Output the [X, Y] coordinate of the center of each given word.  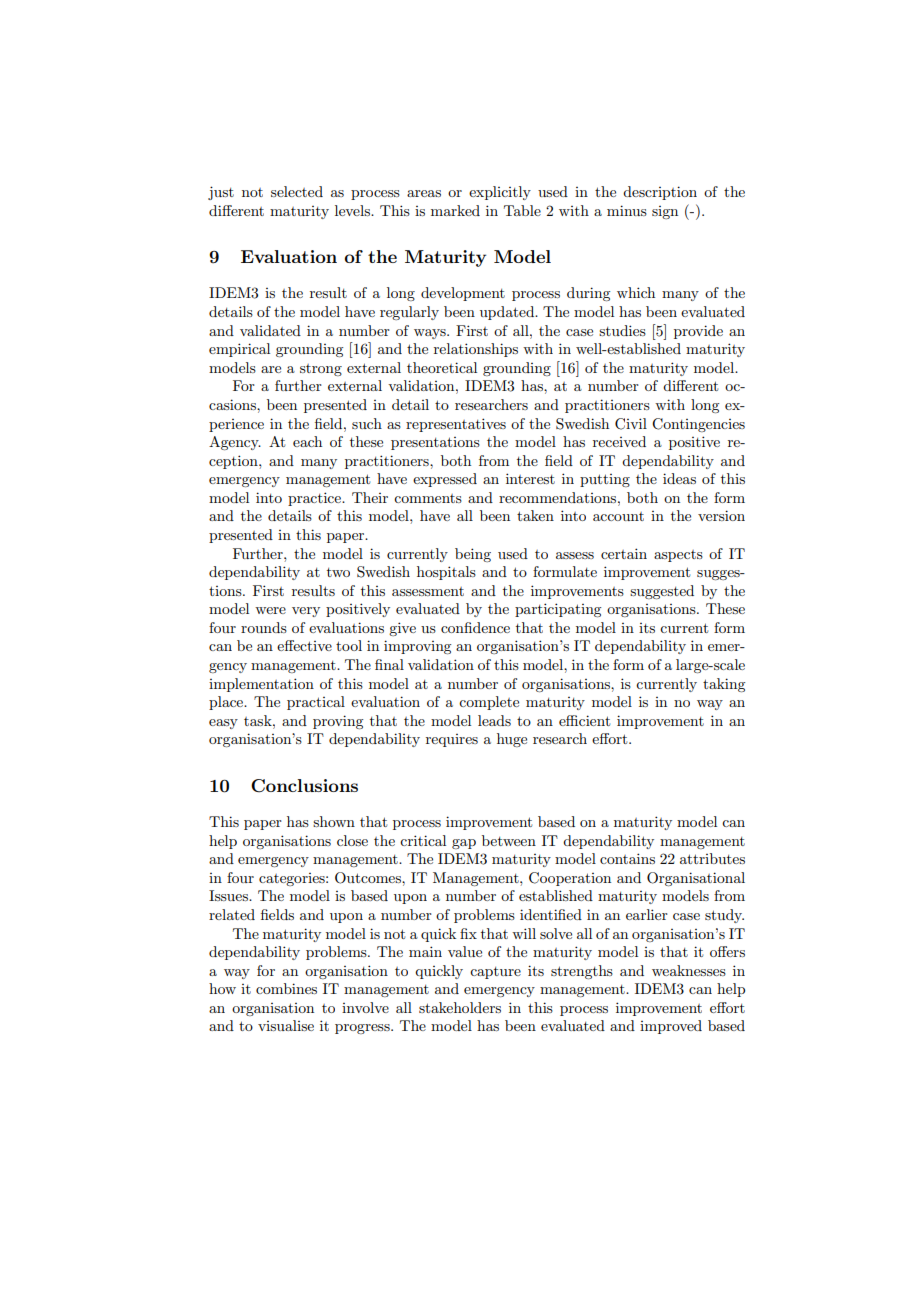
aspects [678, 556]
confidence [475, 627]
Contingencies [698, 425]
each [307, 441]
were [270, 610]
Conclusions [304, 786]
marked [455, 210]
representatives [456, 425]
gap [464, 844]
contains [627, 858]
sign [665, 212]
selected [297, 191]
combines [286, 988]
